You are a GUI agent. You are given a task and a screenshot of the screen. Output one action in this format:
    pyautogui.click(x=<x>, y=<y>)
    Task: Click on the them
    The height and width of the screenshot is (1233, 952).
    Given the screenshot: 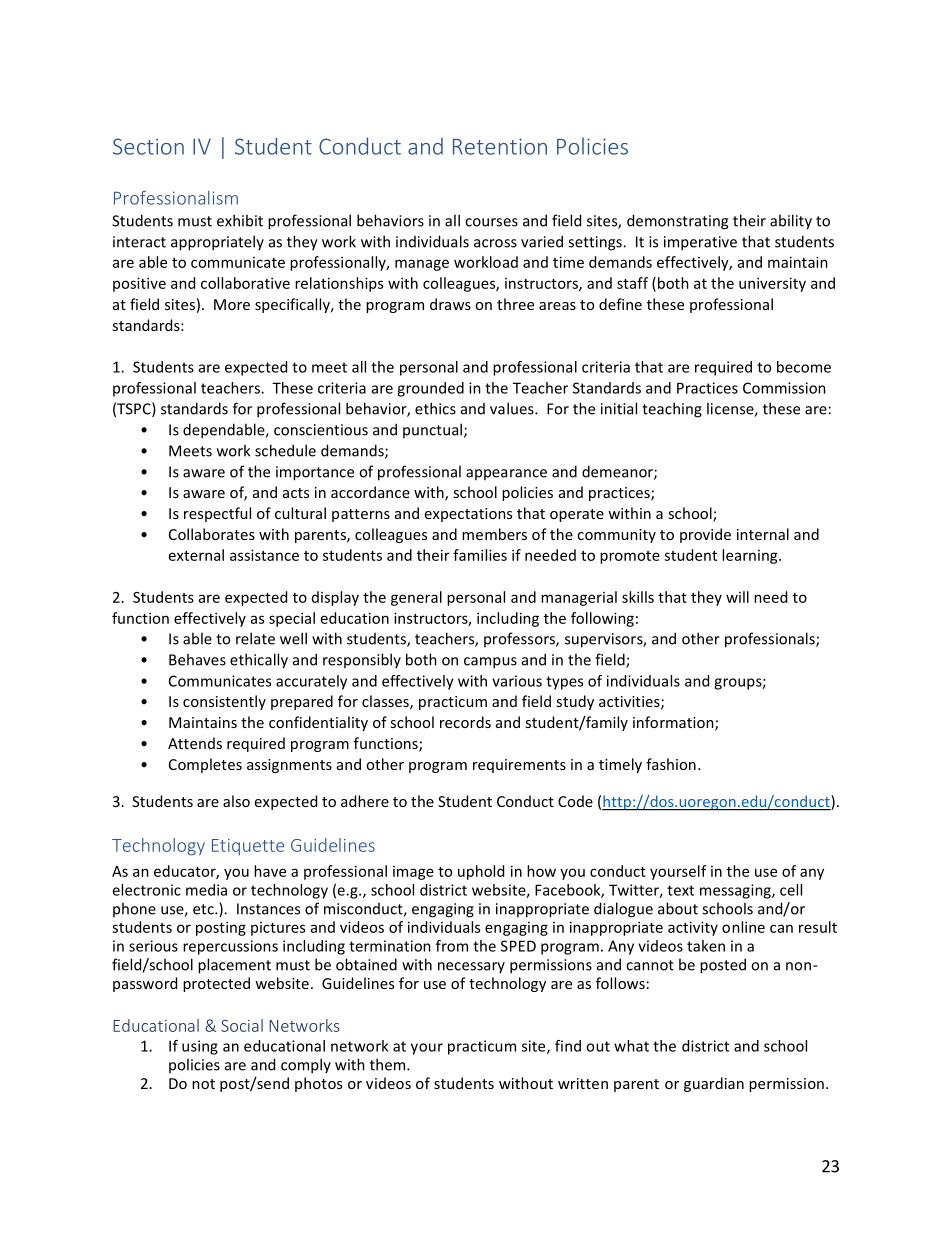 What is the action you would take?
    pyautogui.click(x=389, y=1064)
